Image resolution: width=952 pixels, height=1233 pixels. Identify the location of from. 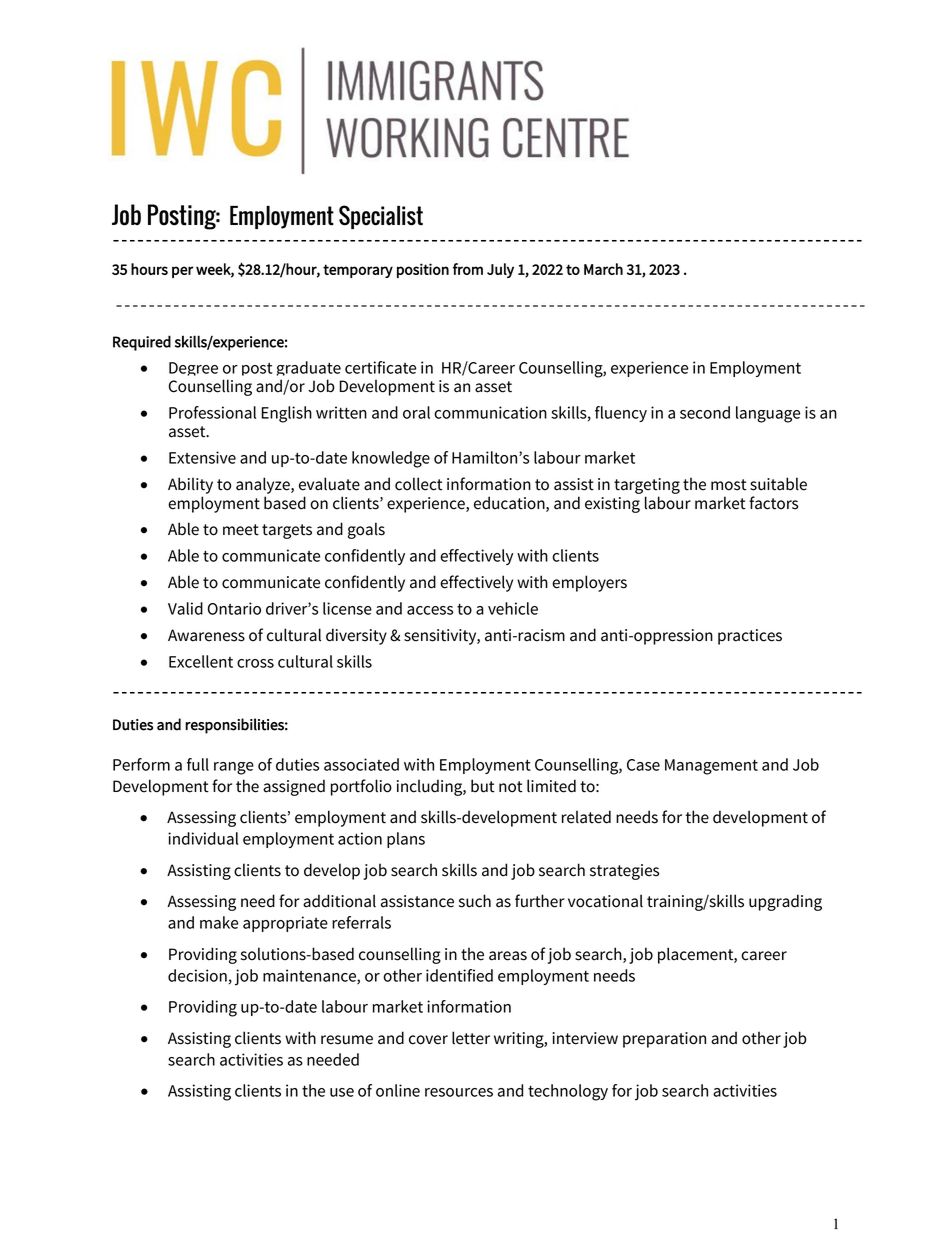
(468, 269).
